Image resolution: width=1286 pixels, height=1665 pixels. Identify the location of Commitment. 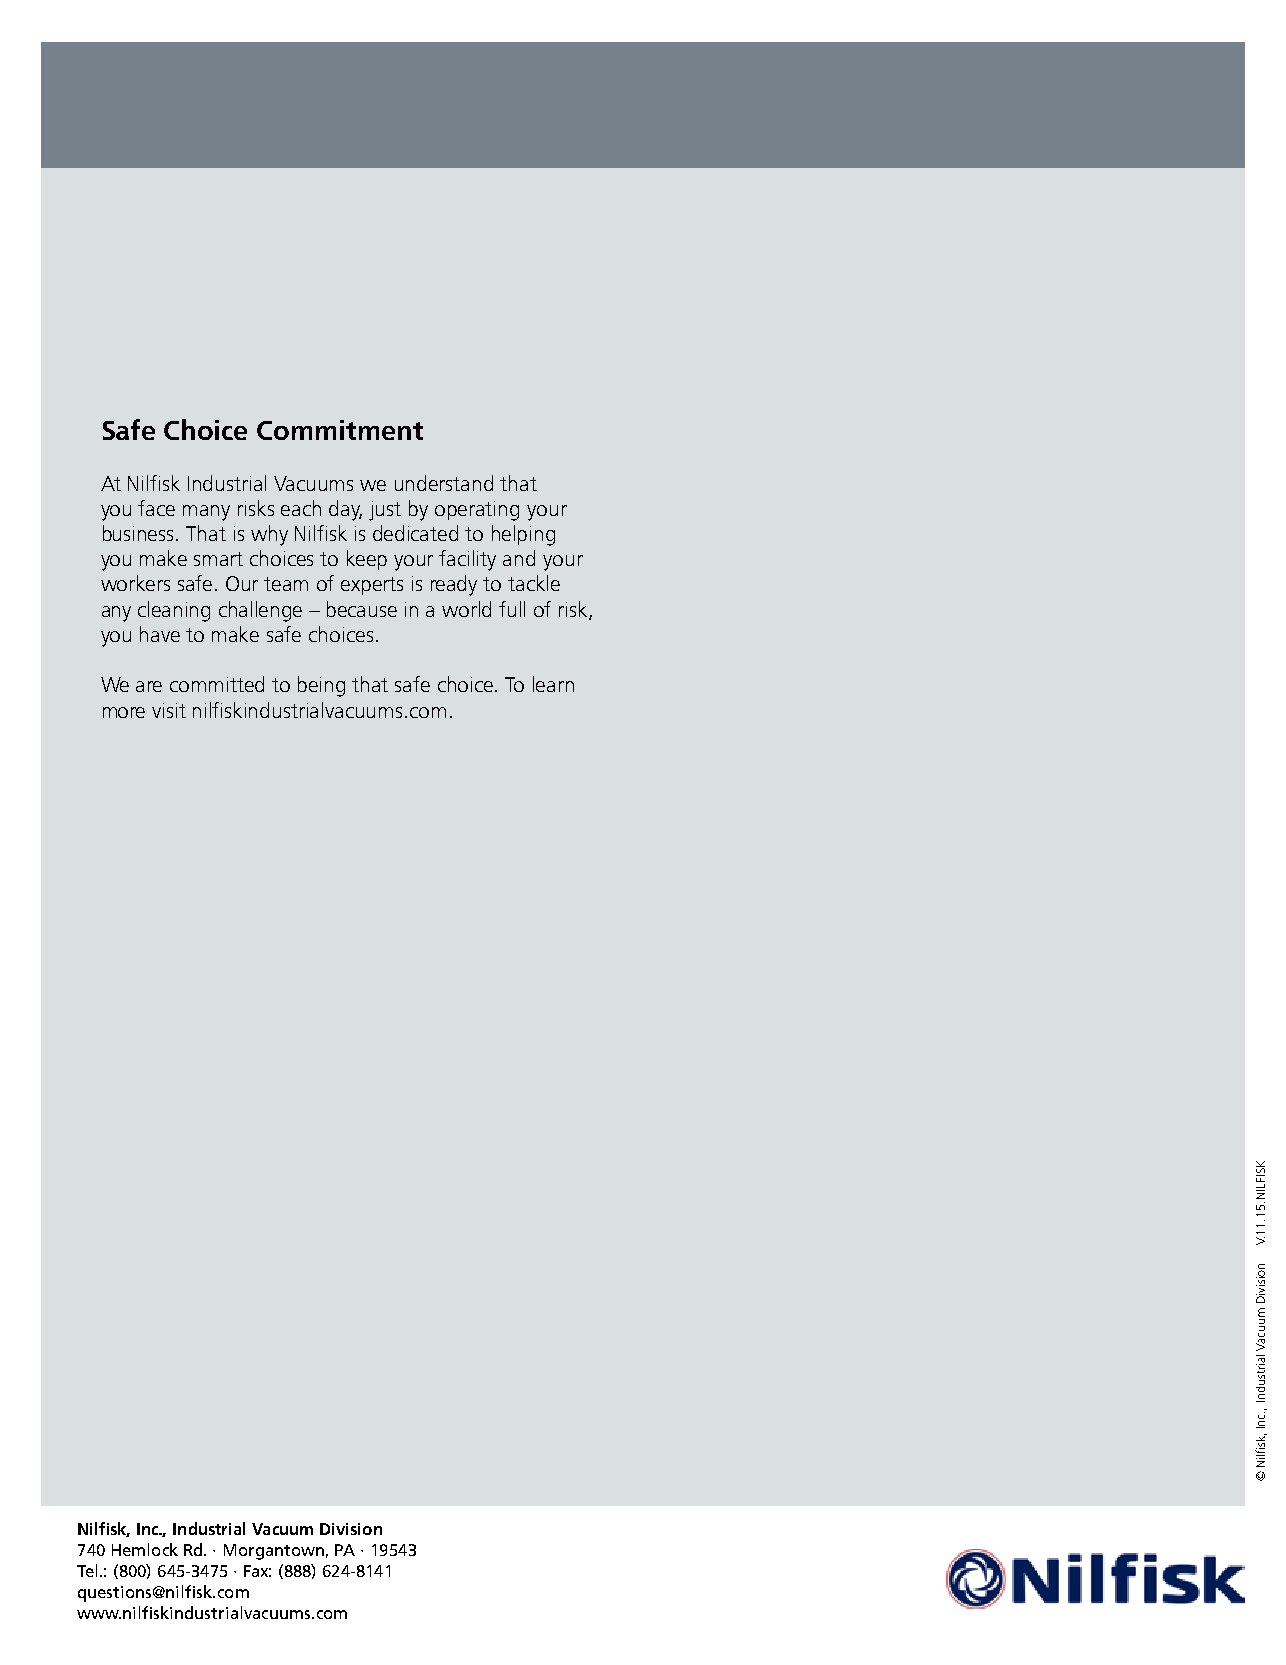
(340, 430).
